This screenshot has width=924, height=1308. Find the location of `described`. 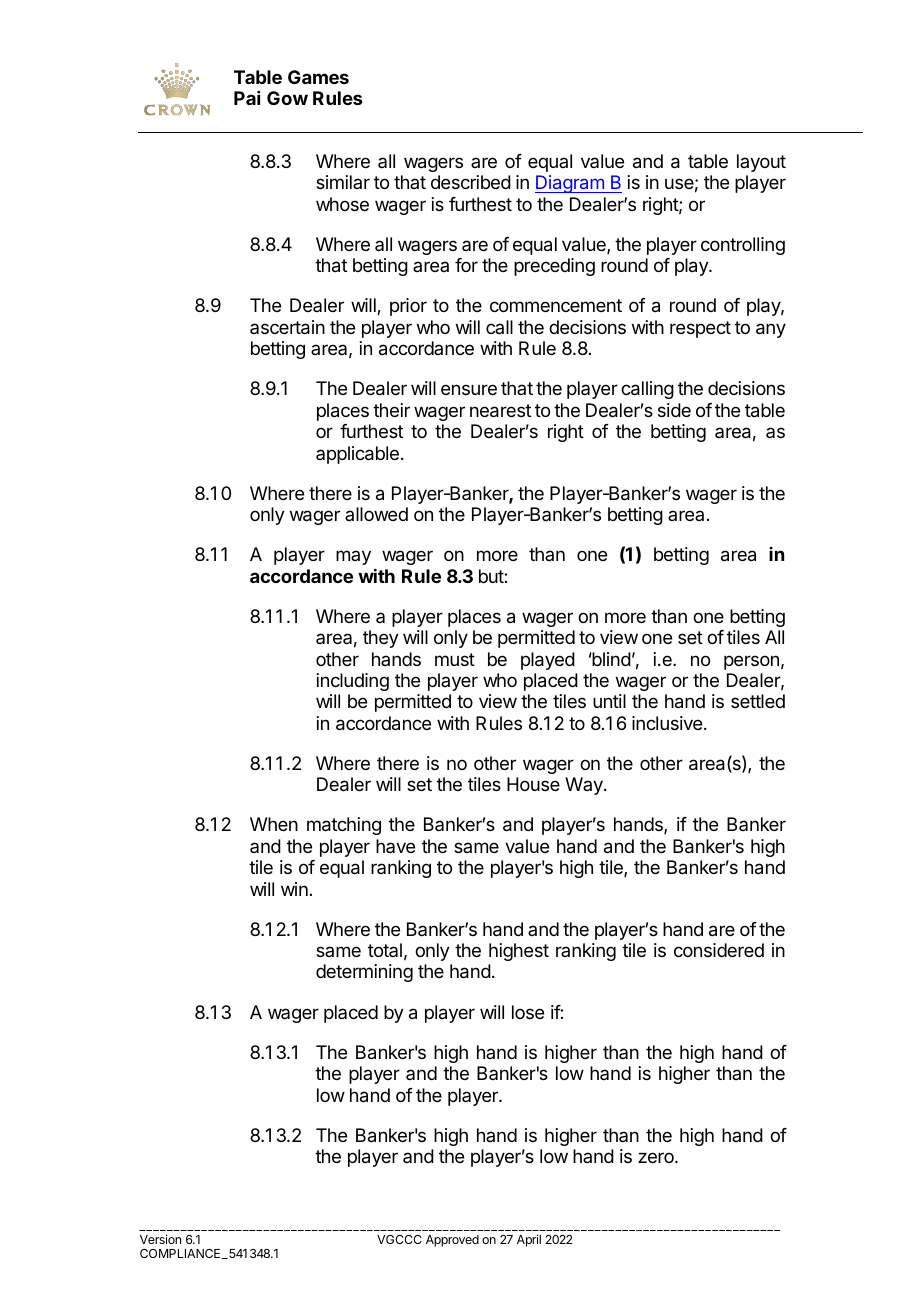

described is located at coordinates (471, 182).
